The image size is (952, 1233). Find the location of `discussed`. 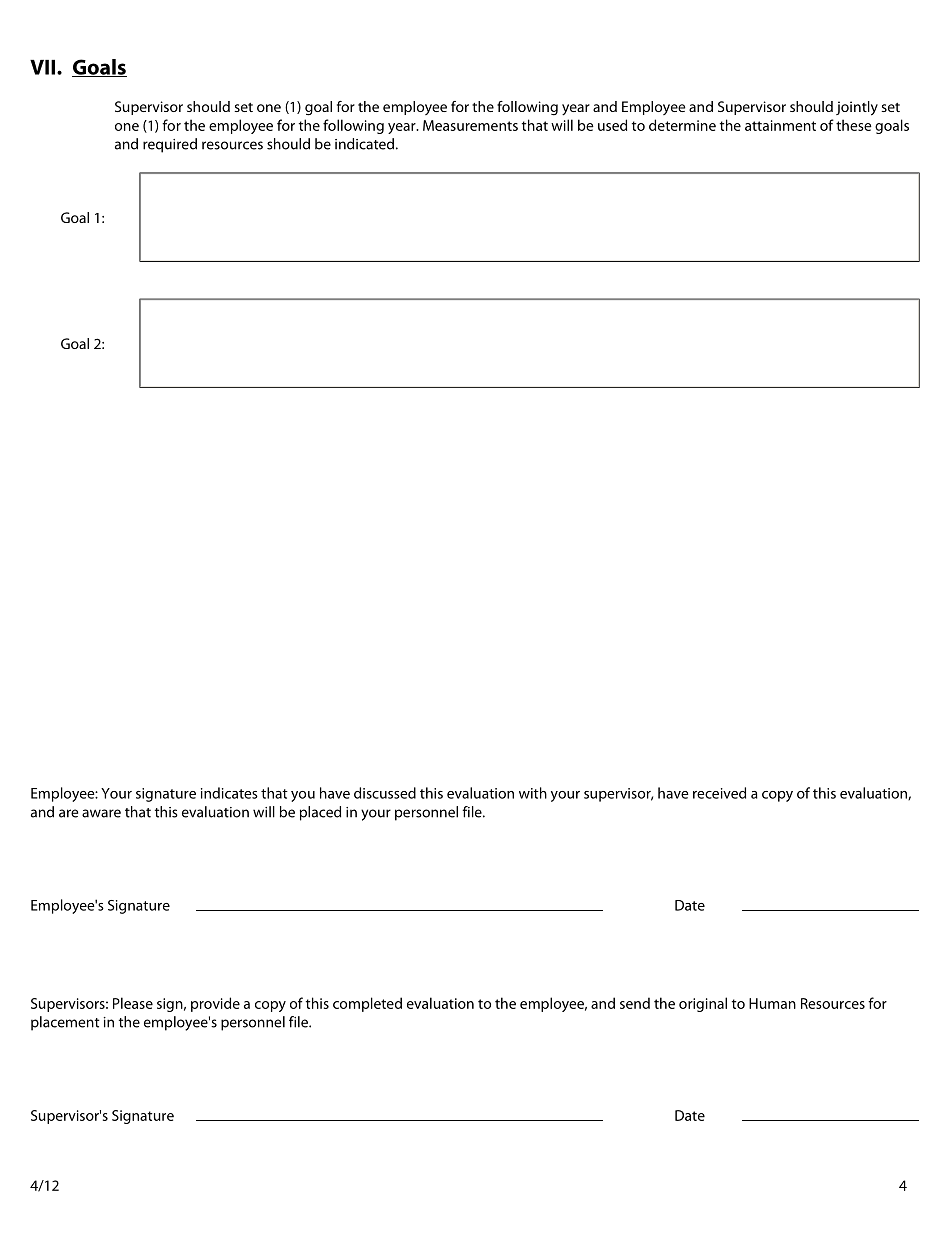

discussed is located at coordinates (385, 793).
